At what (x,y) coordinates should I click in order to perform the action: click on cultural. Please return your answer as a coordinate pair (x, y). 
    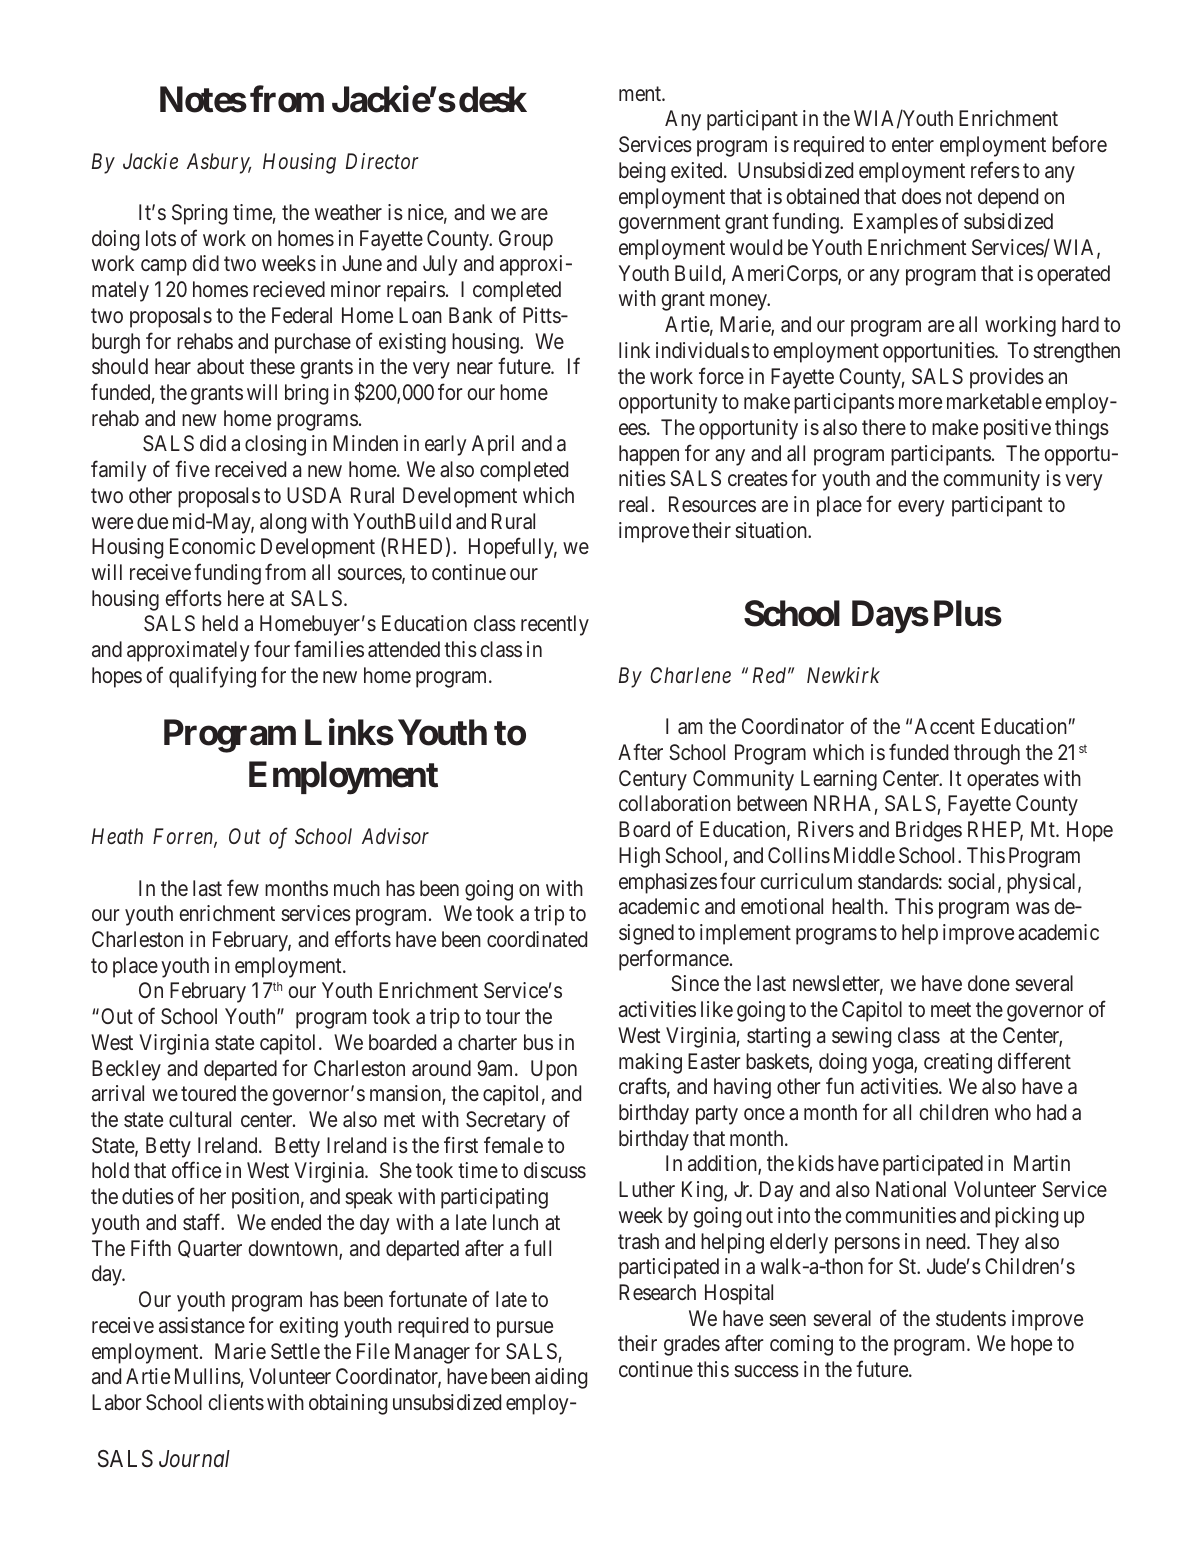
    Looking at the image, I should click on (200, 1119).
